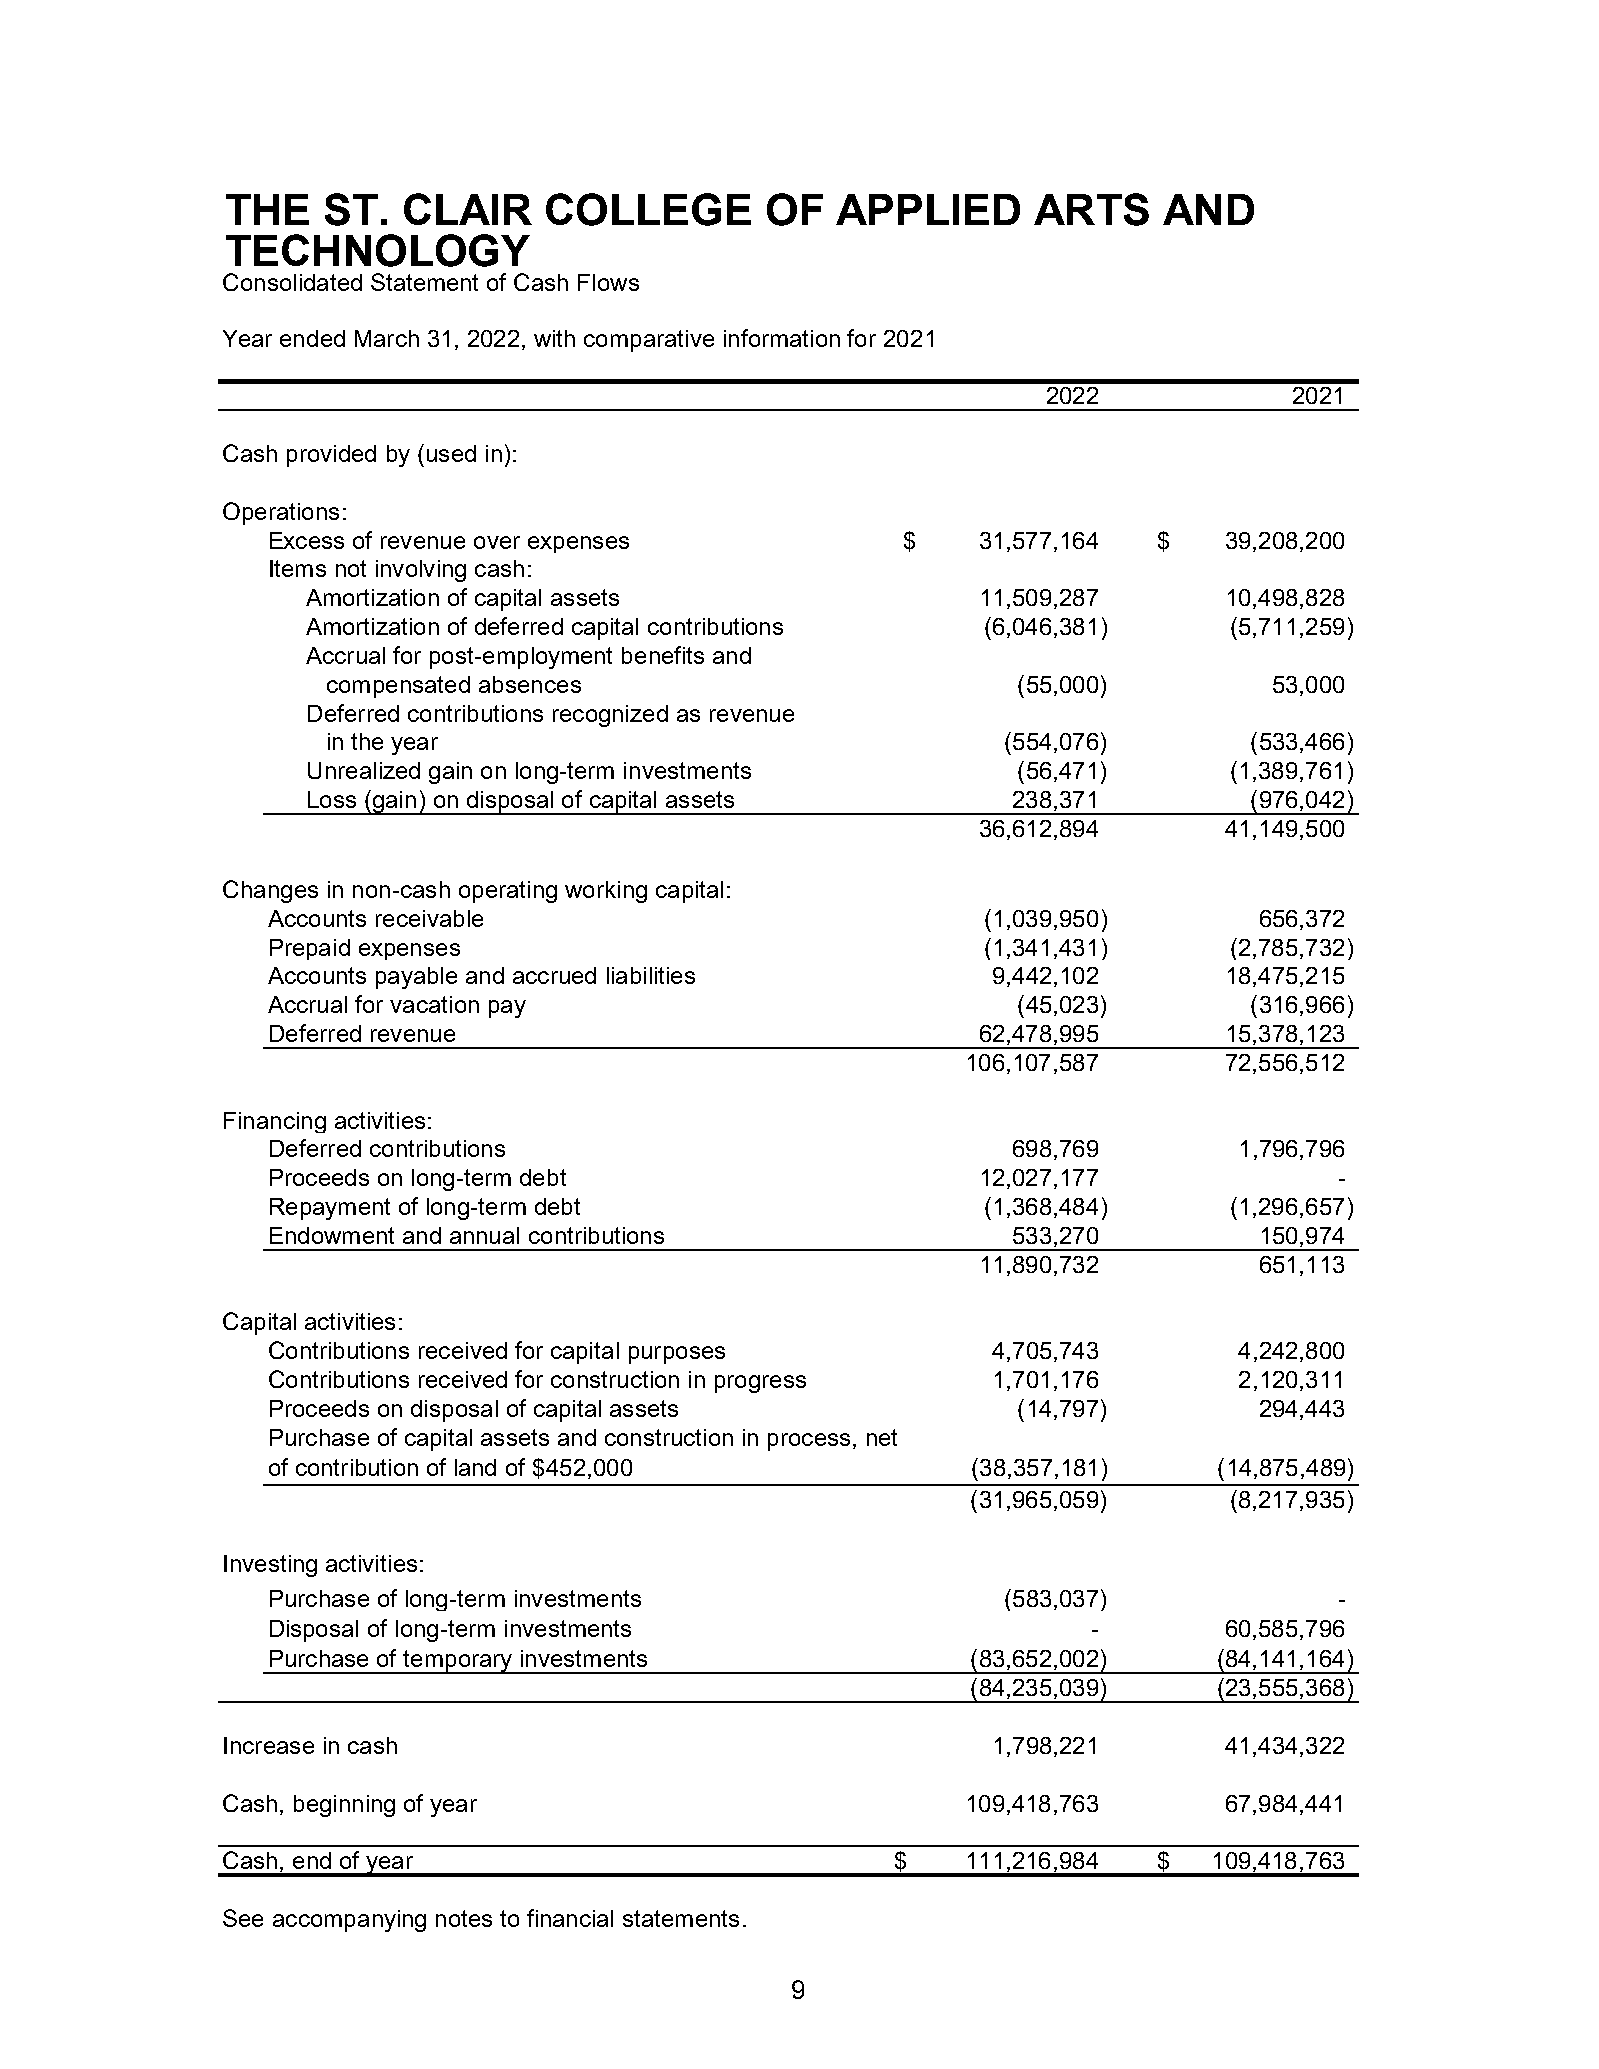 Image resolution: width=1599 pixels, height=2069 pixels. I want to click on accompanying, so click(349, 1921).
